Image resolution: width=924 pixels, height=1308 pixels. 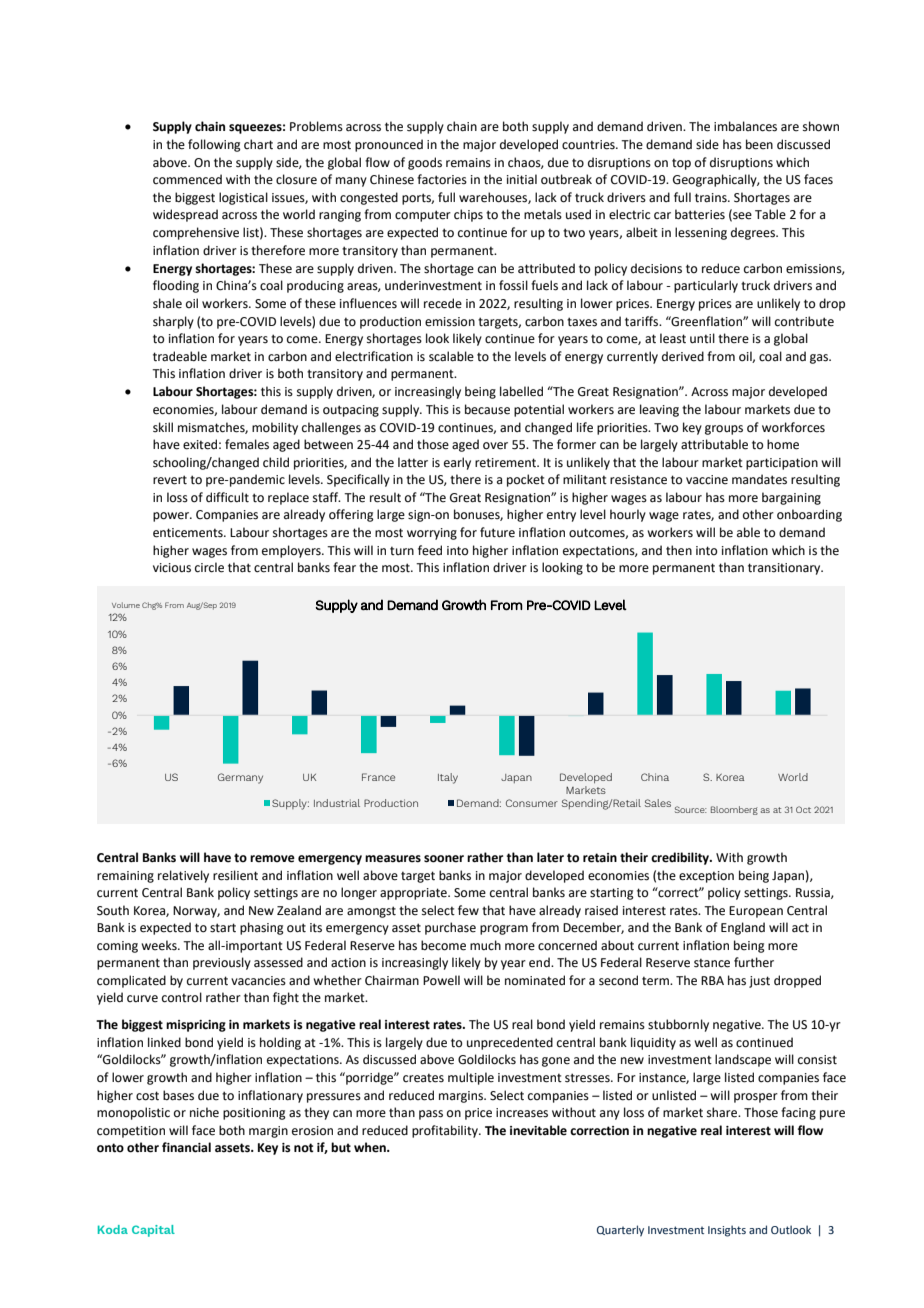 What do you see at coordinates (487, 409) in the screenshot?
I see `because` at bounding box center [487, 409].
